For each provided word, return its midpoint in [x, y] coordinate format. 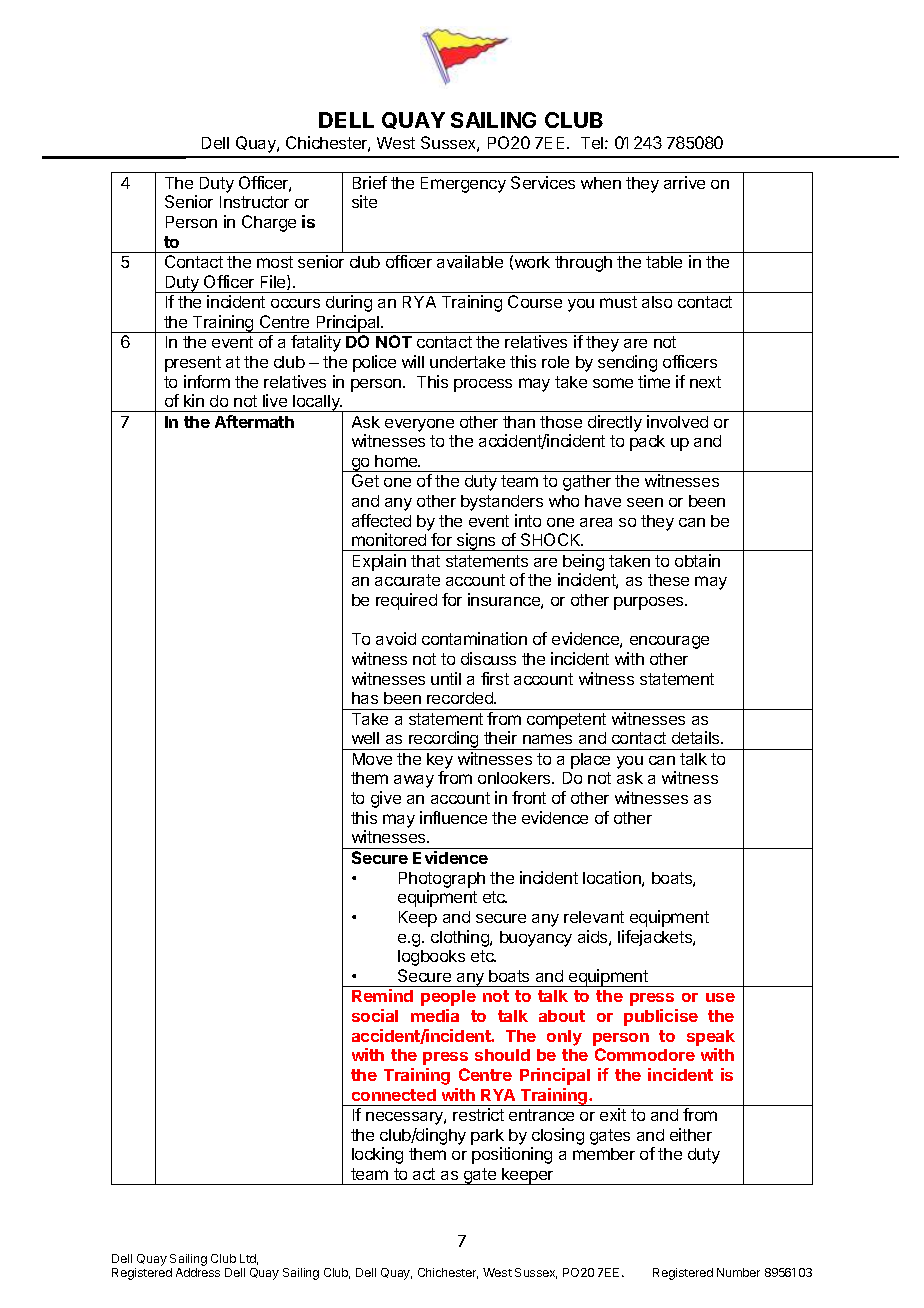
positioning [512, 1155]
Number [738, 1272]
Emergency [463, 185]
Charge [269, 223]
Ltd [249, 1259]
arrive [684, 182]
